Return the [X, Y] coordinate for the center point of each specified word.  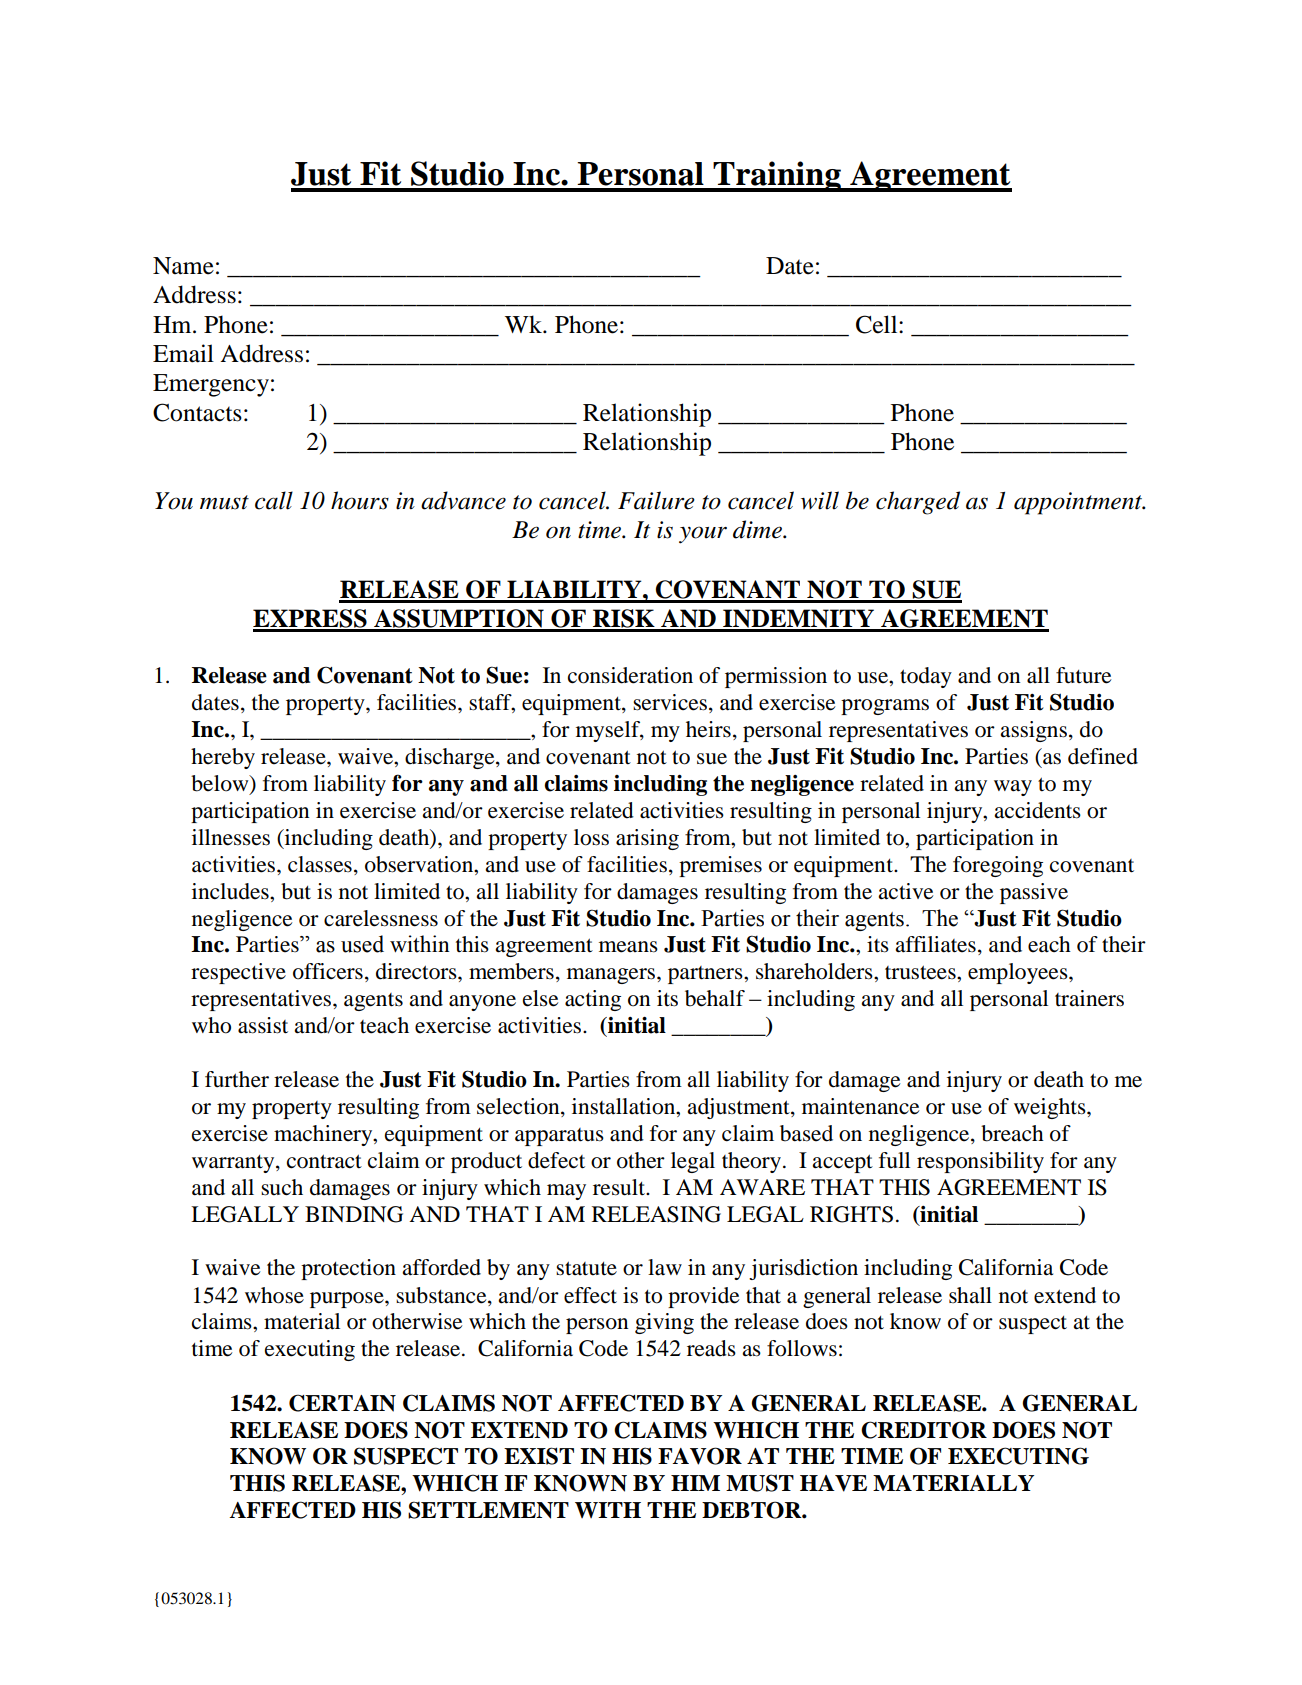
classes [320, 864]
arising [647, 839]
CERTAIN [342, 1403]
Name [183, 266]
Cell [878, 324]
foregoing [998, 866]
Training [777, 176]
